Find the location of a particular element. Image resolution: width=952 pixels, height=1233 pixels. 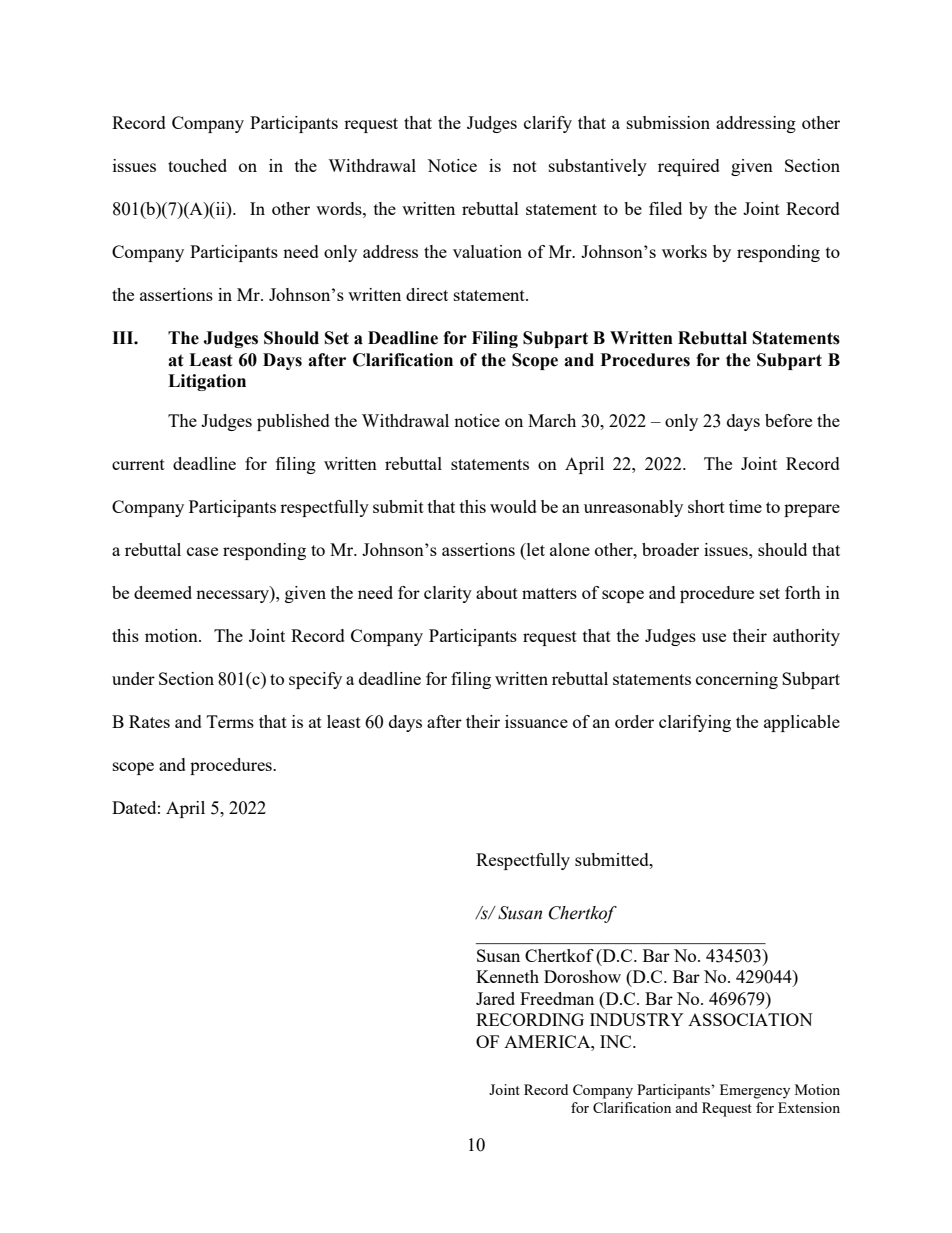

works is located at coordinates (684, 251).
